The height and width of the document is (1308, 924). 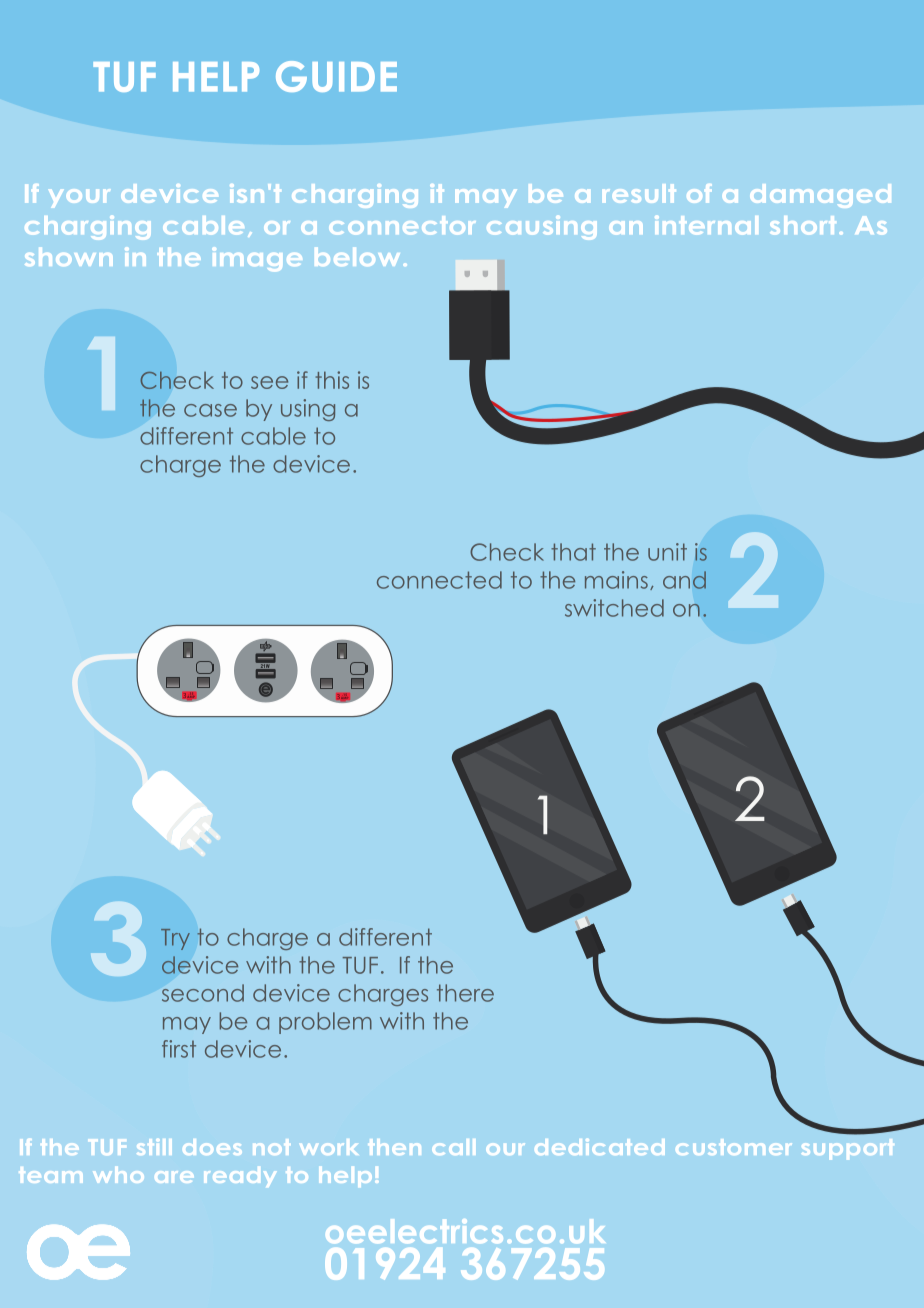 What do you see at coordinates (336, 76) in the document?
I see `GUIDE` at bounding box center [336, 76].
